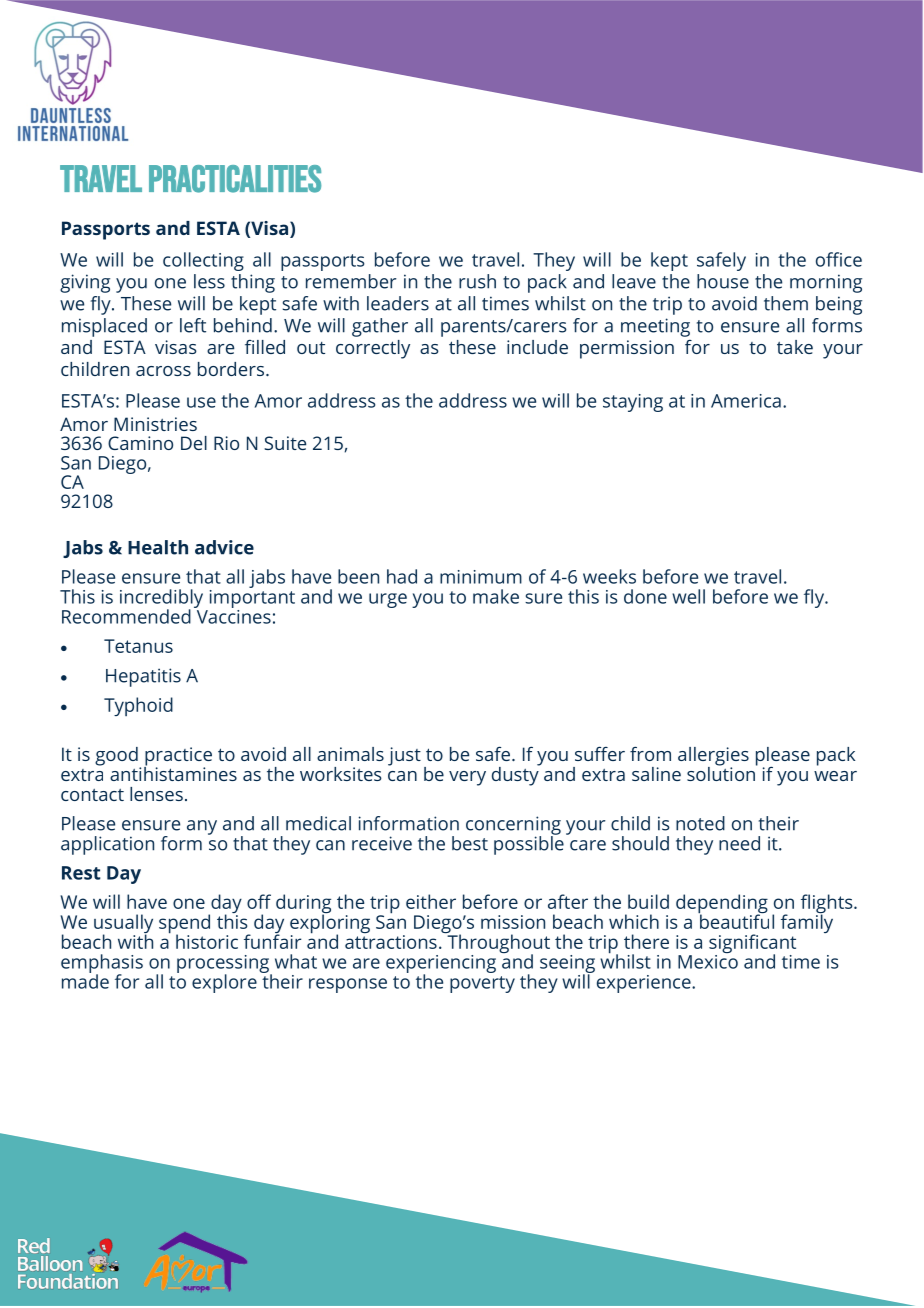  Describe the element at coordinates (722, 772) in the image. I see `solution` at that location.
